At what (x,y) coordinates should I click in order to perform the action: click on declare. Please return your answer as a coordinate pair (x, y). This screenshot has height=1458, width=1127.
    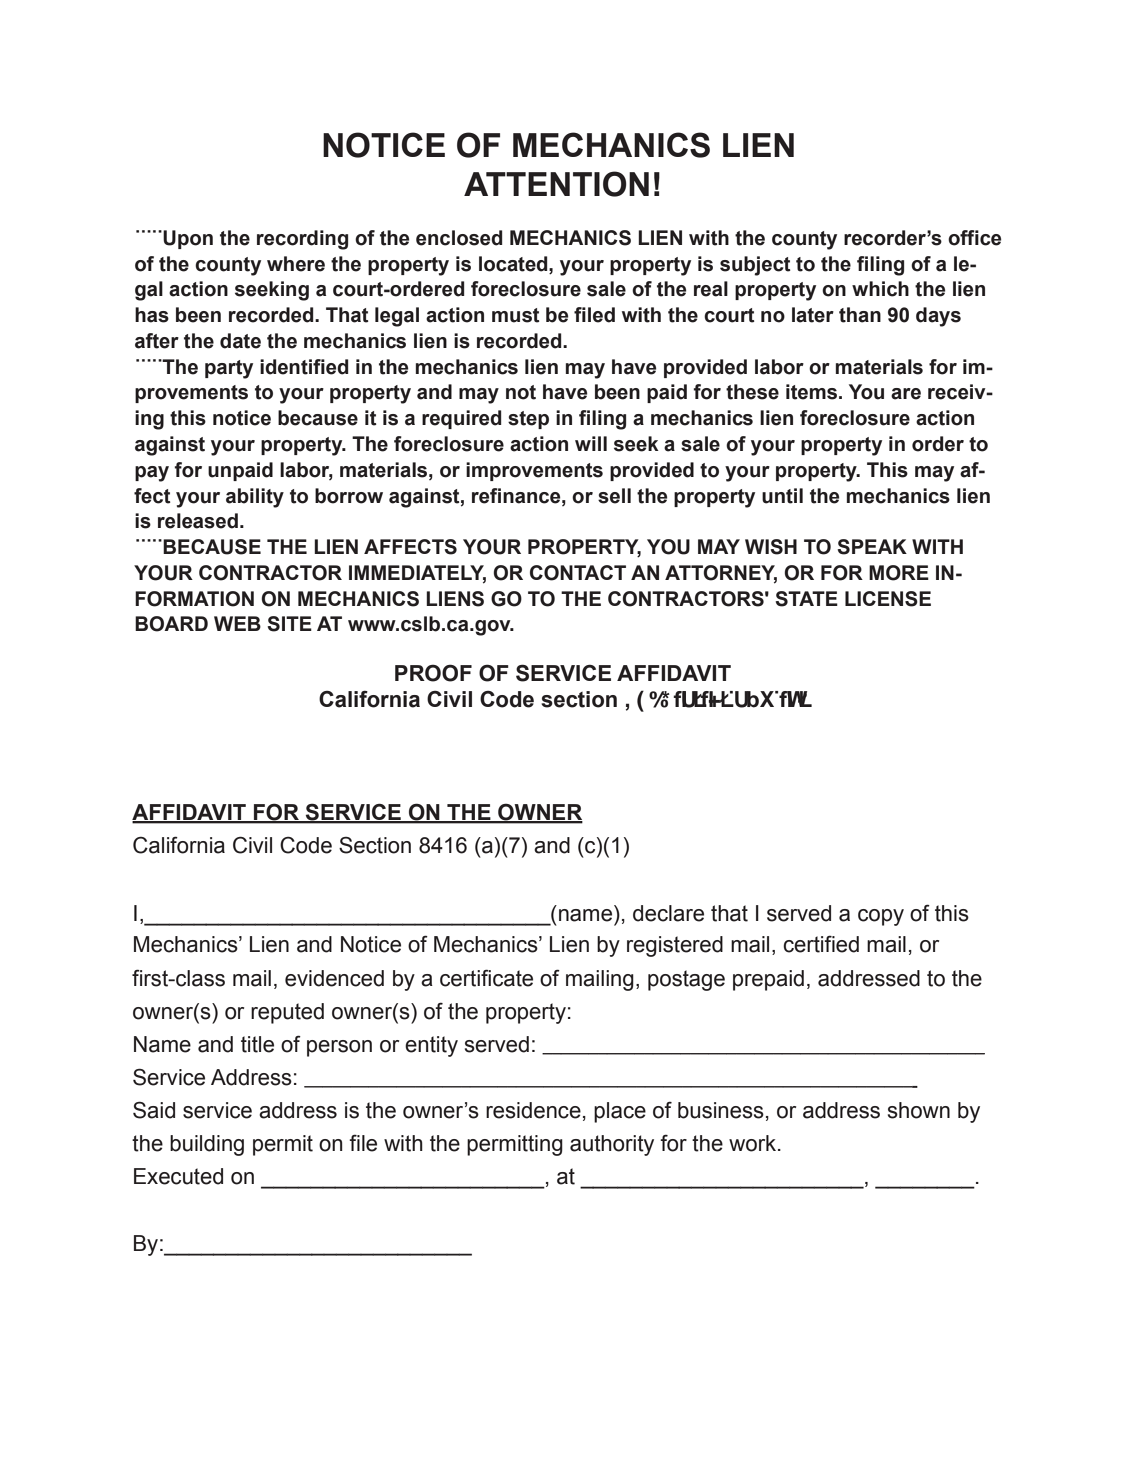
    Looking at the image, I should click on (668, 913).
